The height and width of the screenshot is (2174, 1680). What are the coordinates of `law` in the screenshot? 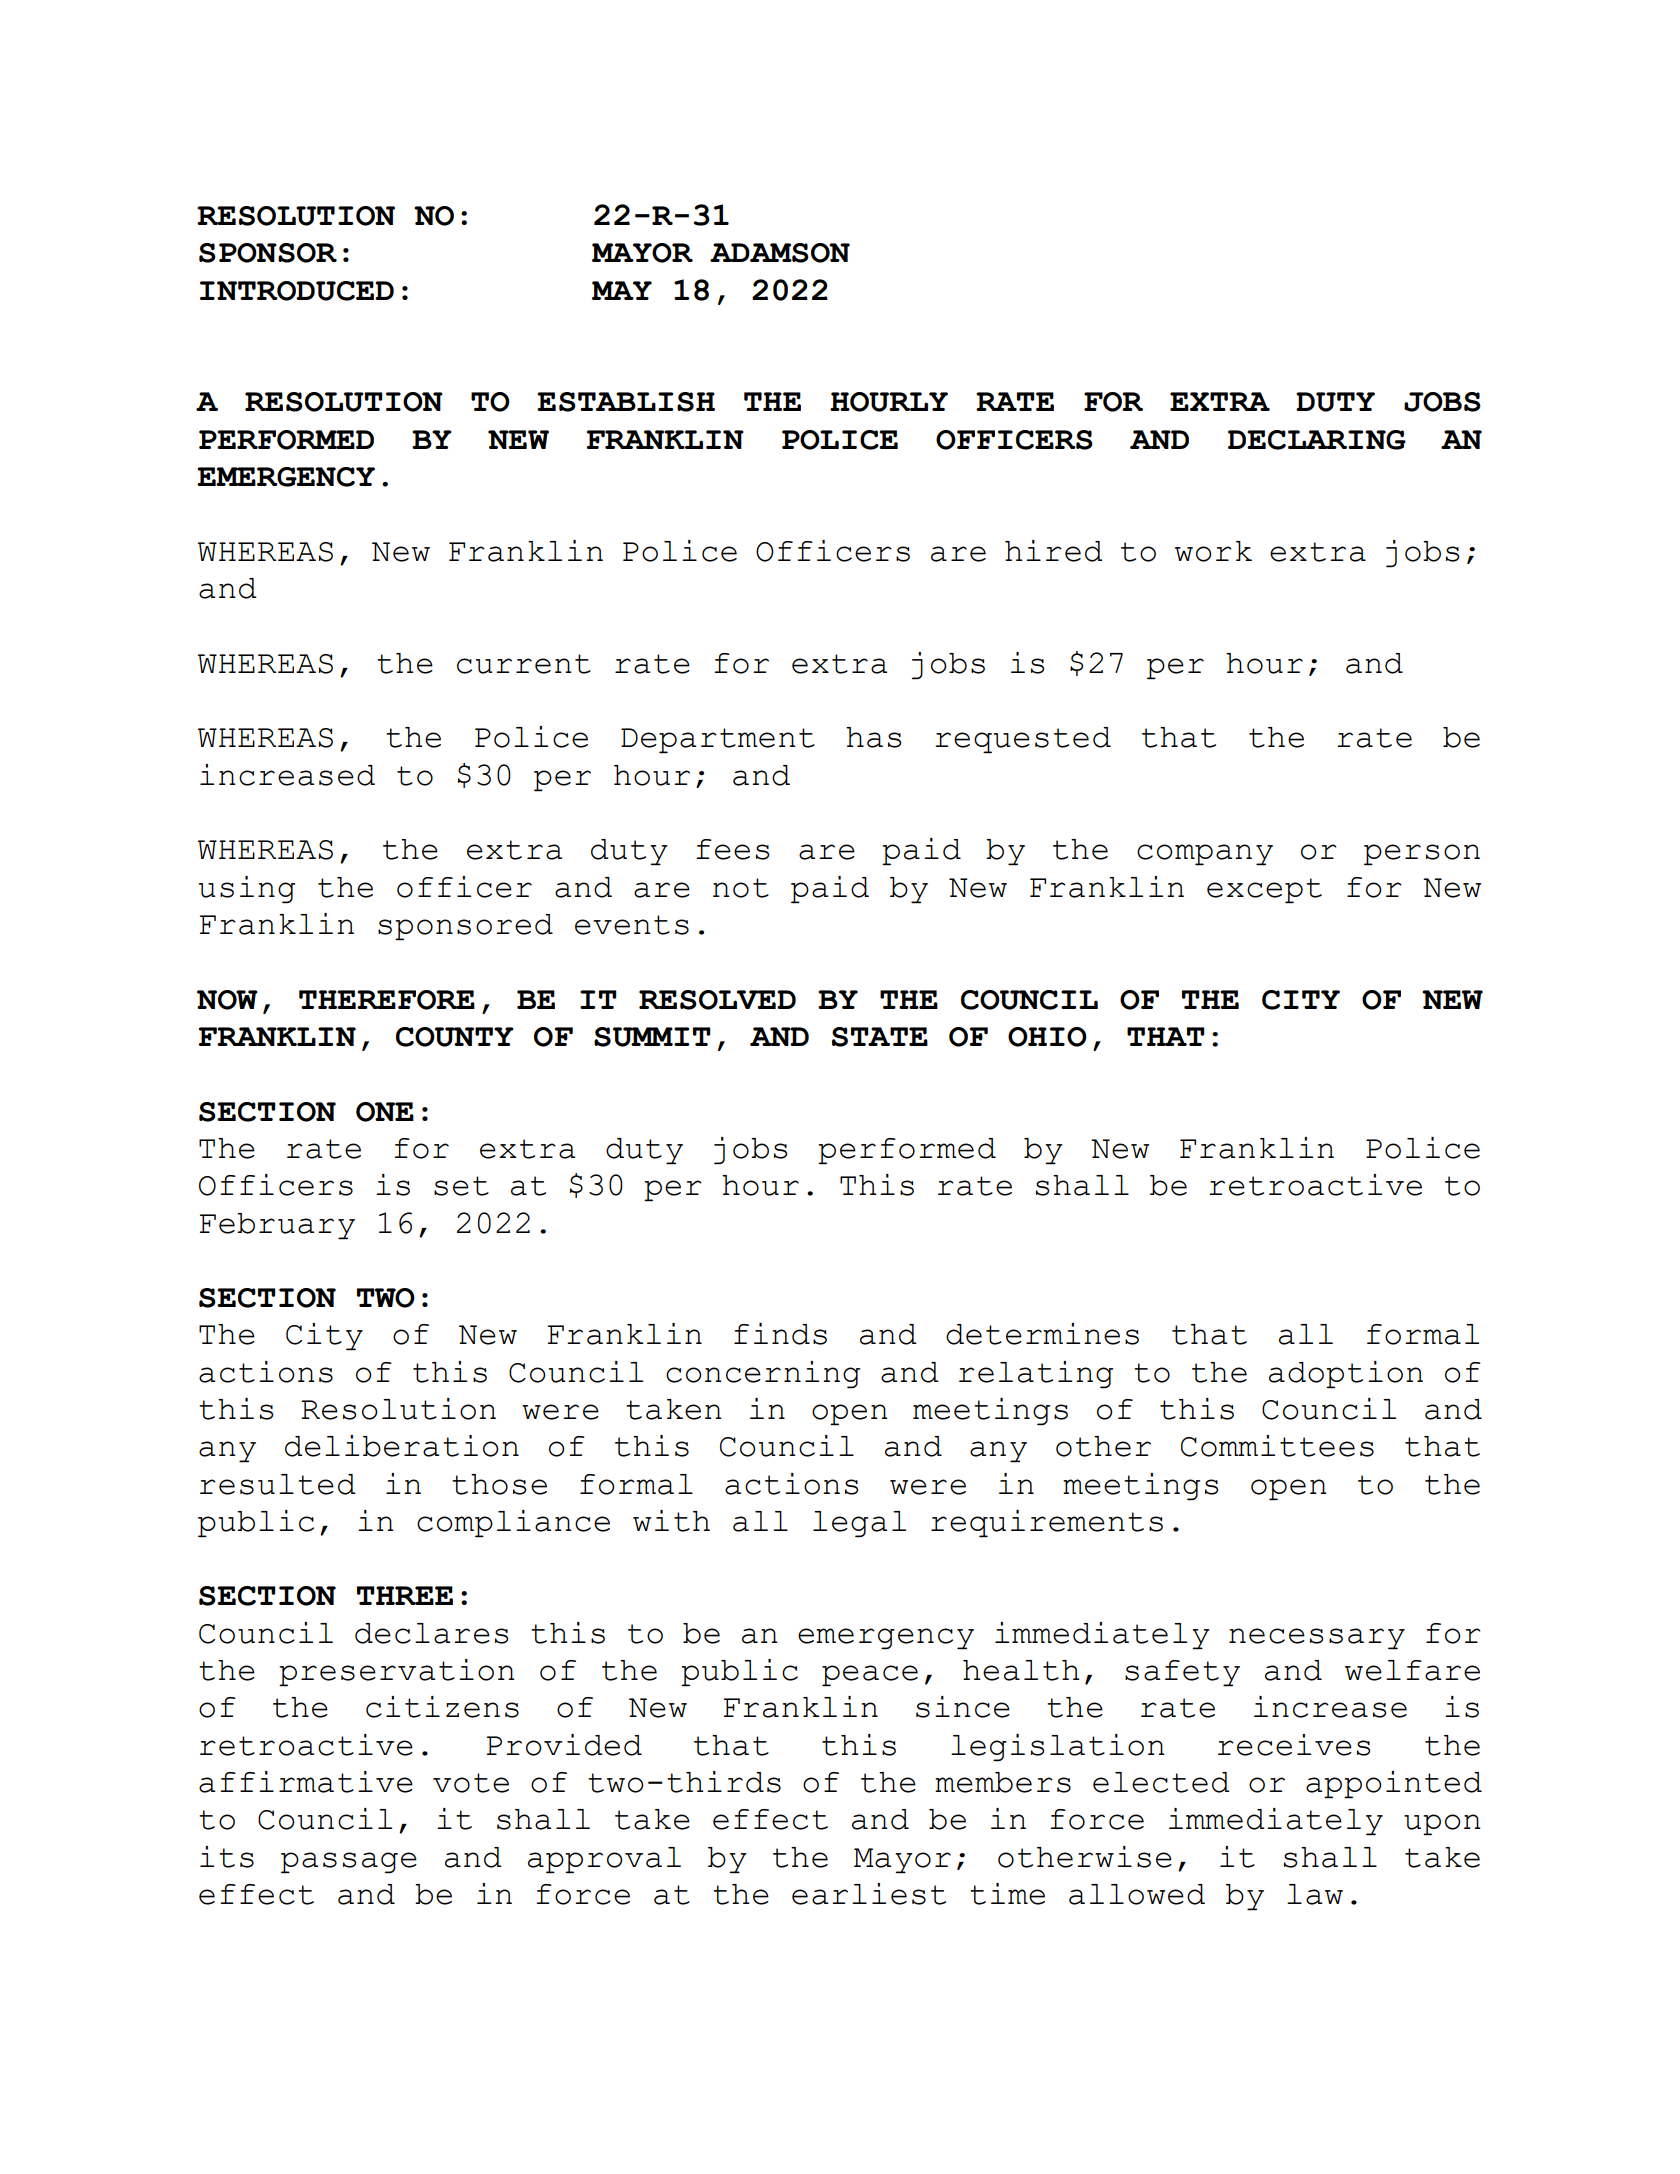 It's located at (1315, 1894).
